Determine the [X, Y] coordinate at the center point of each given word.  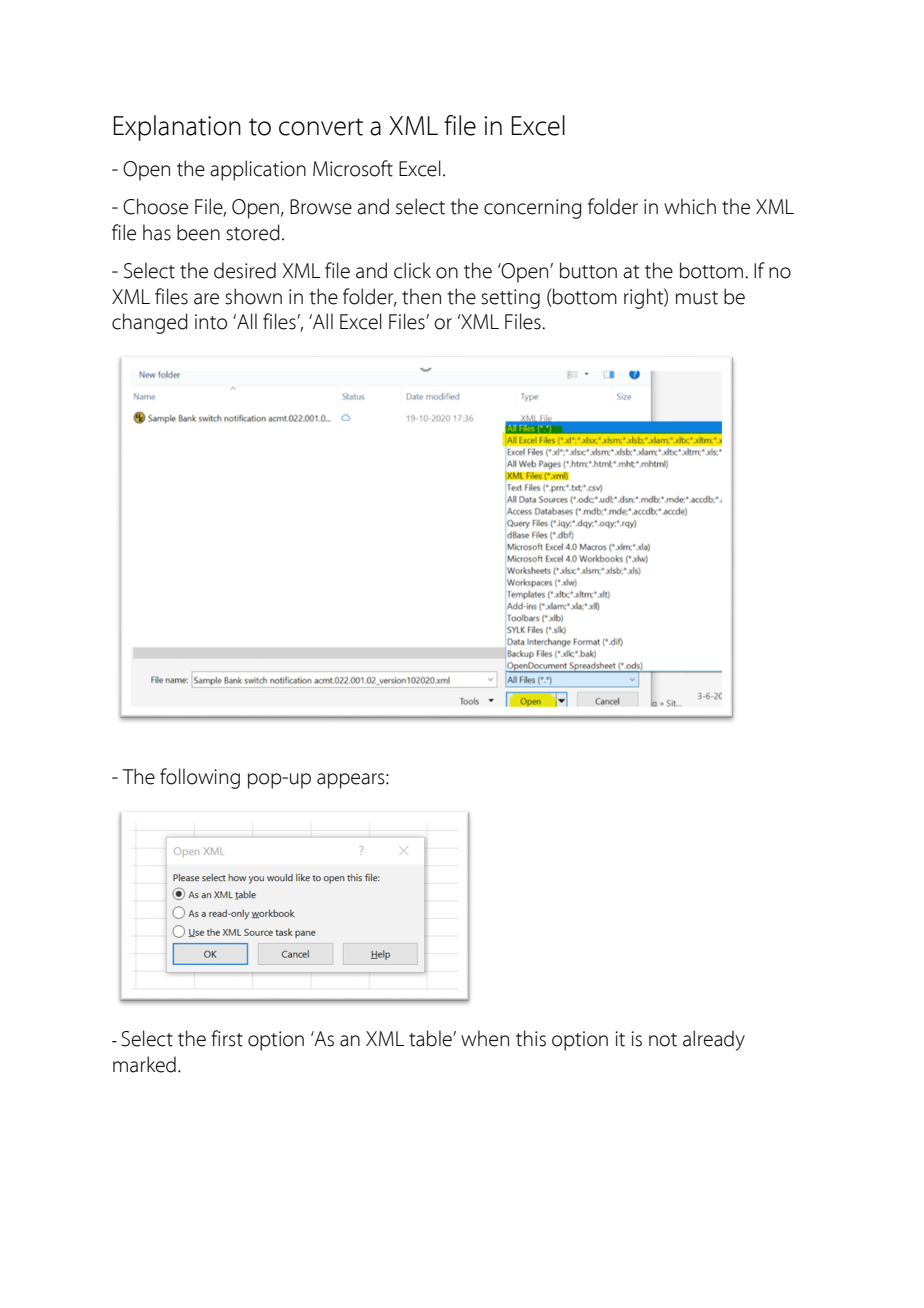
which [690, 206]
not [663, 1040]
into [211, 322]
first [227, 1038]
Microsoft [353, 168]
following [200, 778]
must [697, 298]
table [431, 1038]
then [421, 296]
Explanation [177, 128]
